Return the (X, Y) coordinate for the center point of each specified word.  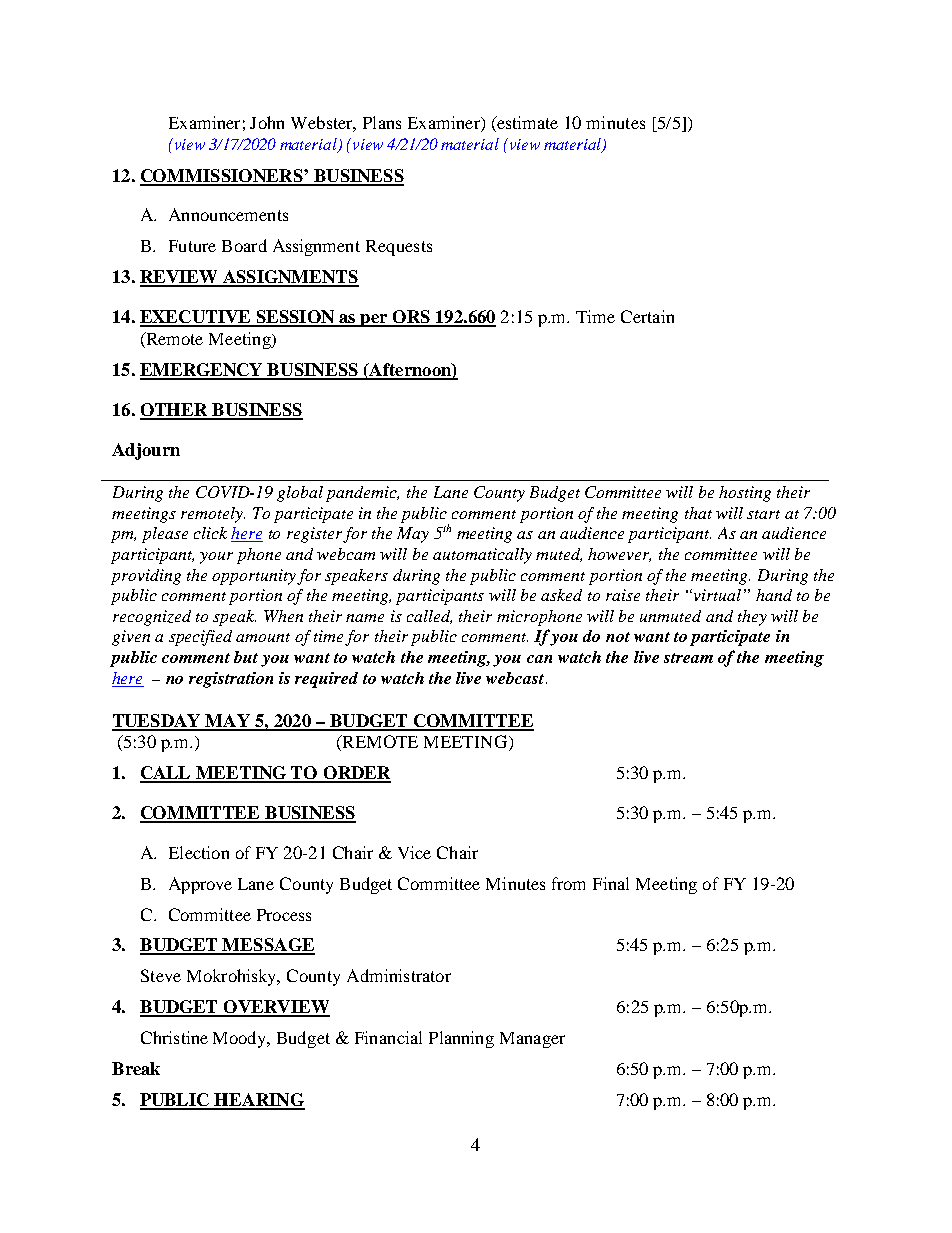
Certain (647, 316)
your (216, 558)
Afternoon (410, 371)
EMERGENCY (202, 371)
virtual (716, 595)
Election (199, 852)
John (267, 122)
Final (611, 883)
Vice (414, 852)
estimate (526, 124)
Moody (241, 1039)
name (365, 618)
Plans (382, 122)
